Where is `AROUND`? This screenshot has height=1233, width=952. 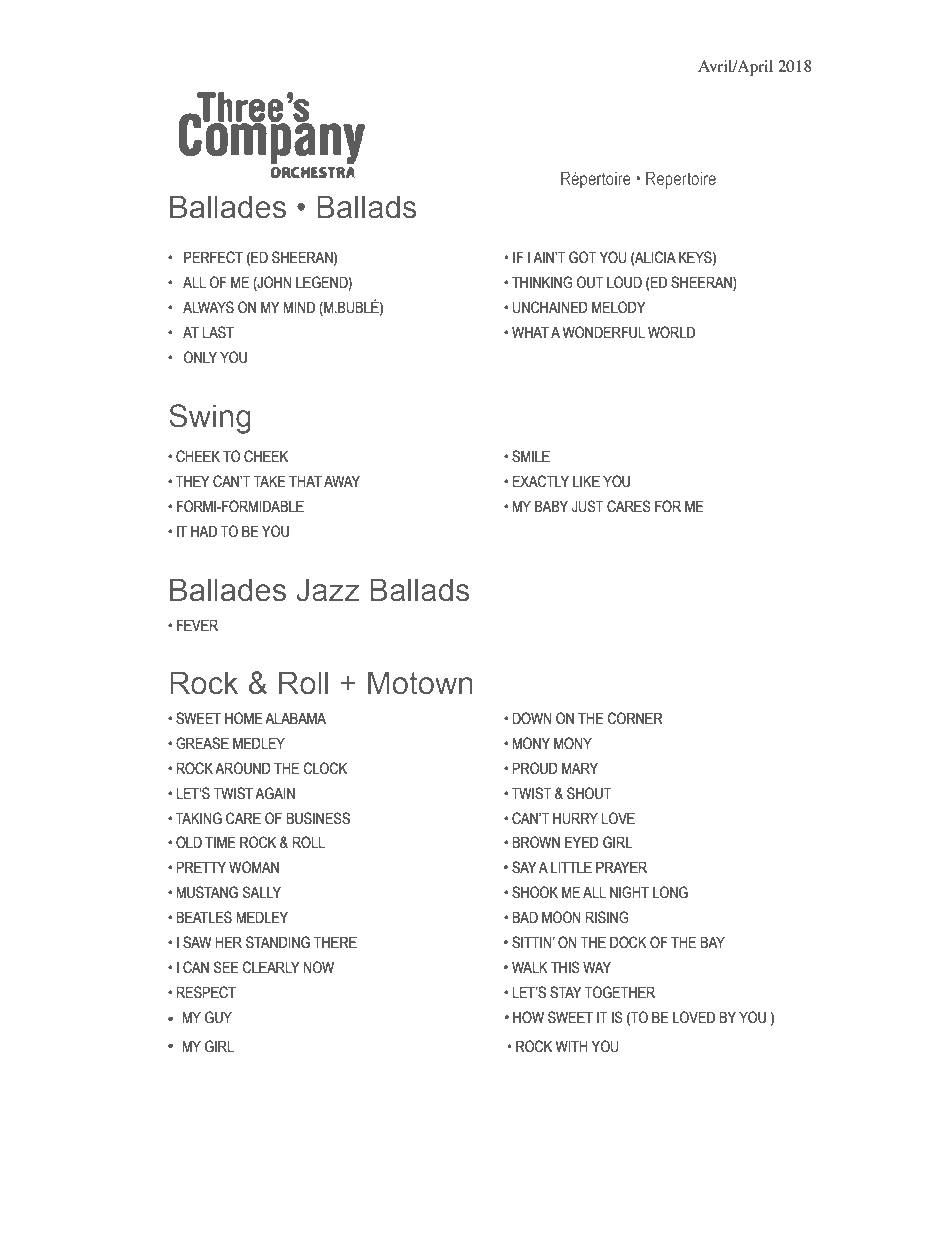
AROUND is located at coordinates (243, 768).
